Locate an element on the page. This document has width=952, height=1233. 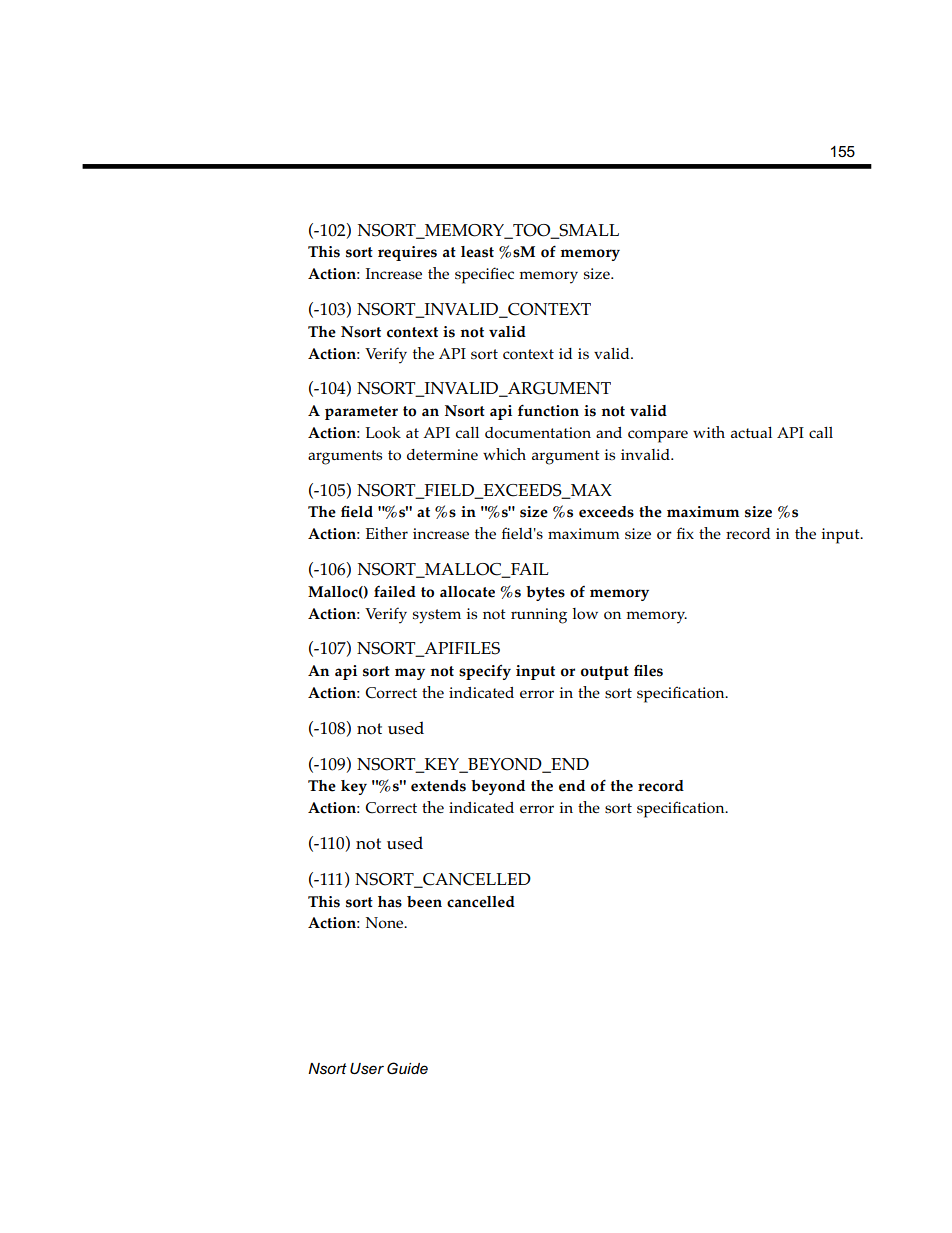
least is located at coordinates (477, 252).
